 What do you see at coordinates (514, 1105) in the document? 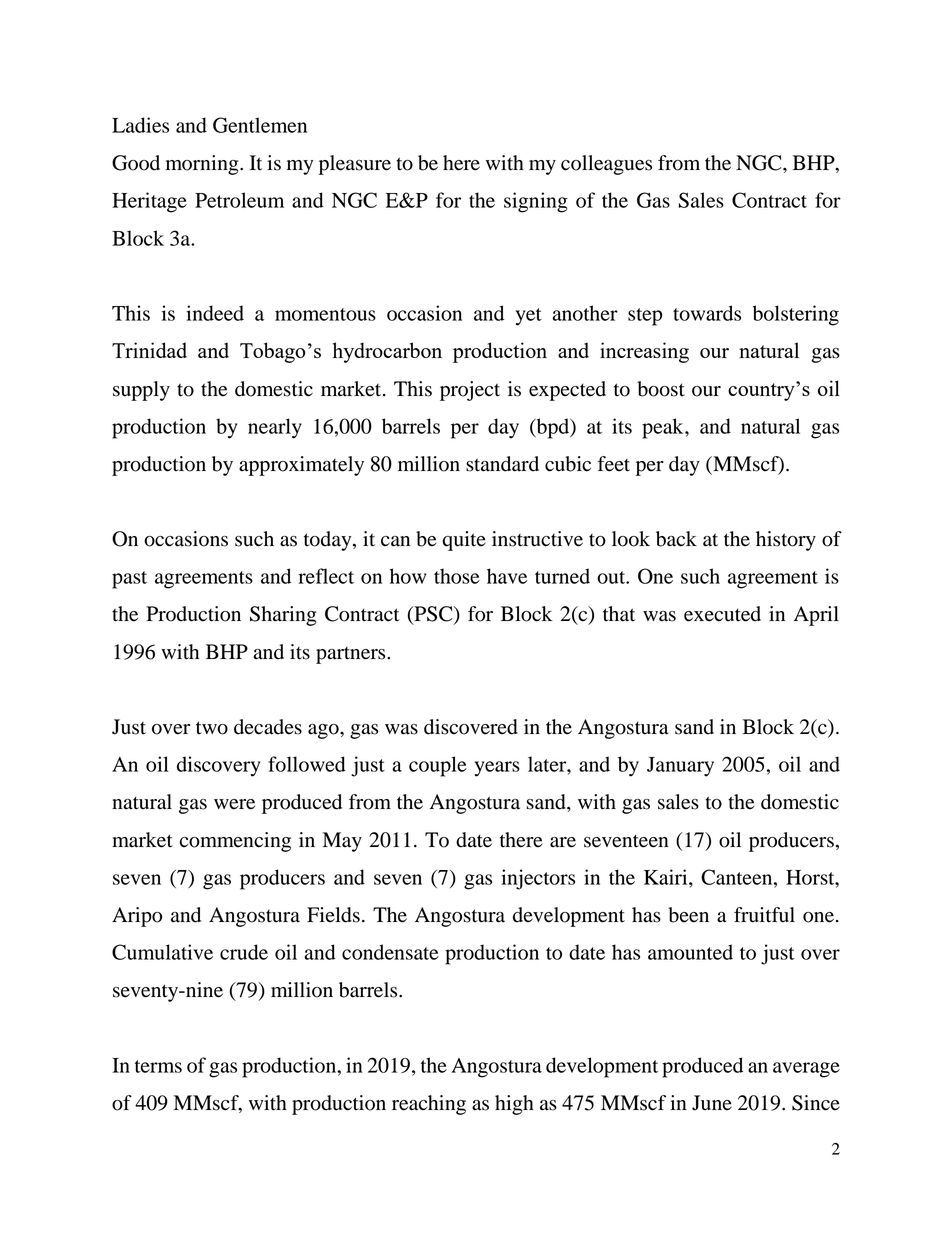
I see `high` at bounding box center [514, 1105].
